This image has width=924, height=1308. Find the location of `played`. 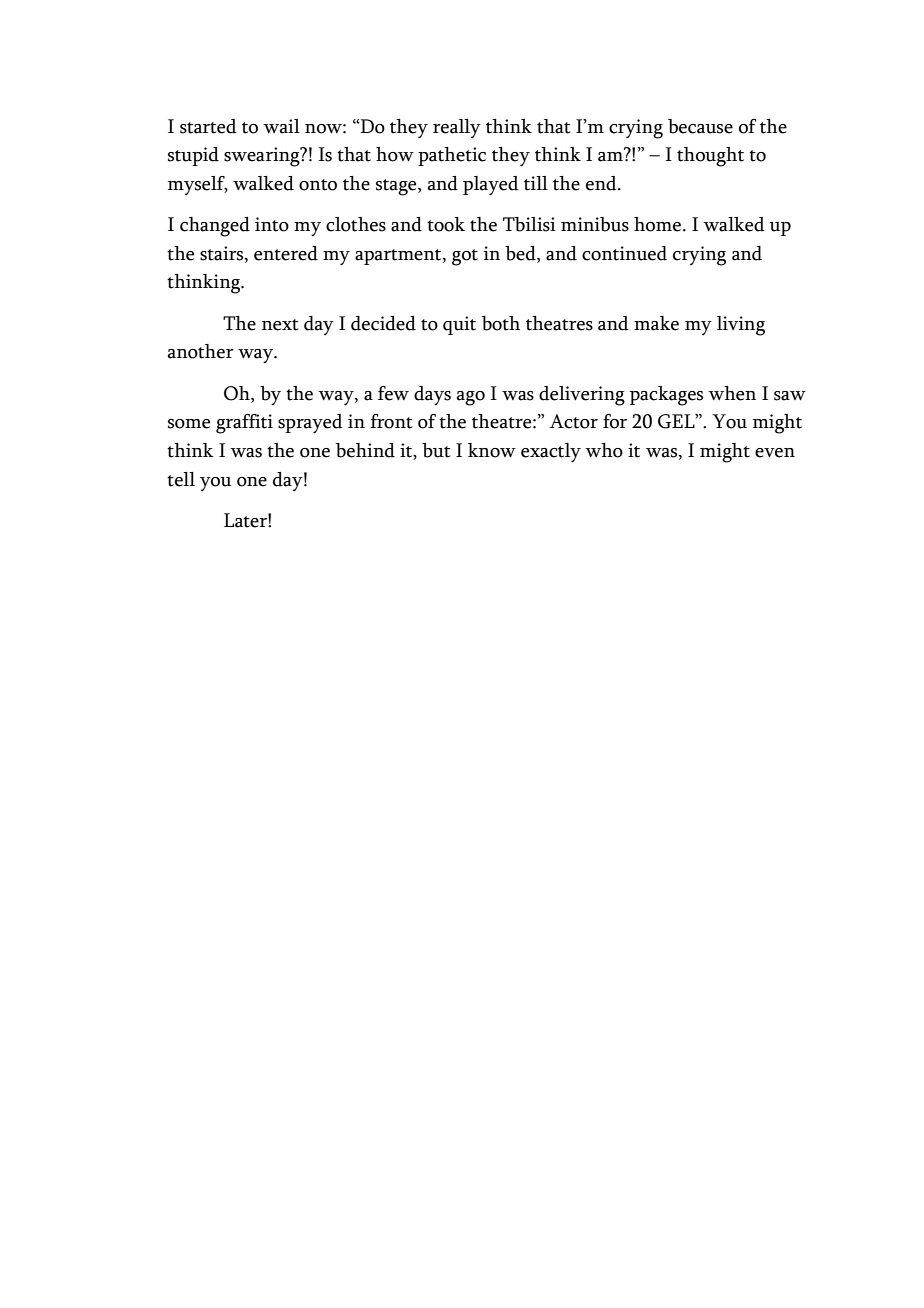

played is located at coordinates (491, 186).
